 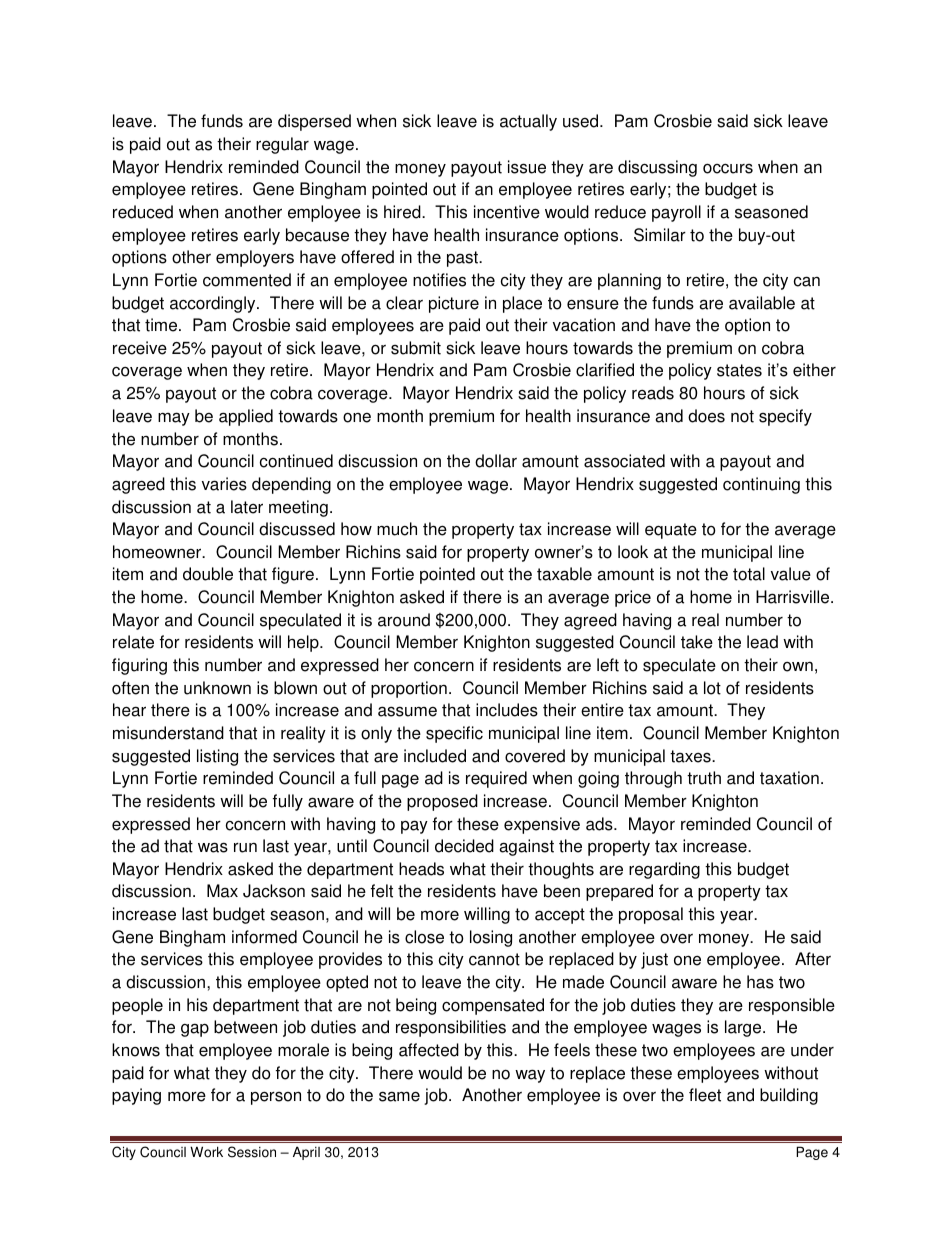 I want to click on same, so click(x=399, y=1096).
